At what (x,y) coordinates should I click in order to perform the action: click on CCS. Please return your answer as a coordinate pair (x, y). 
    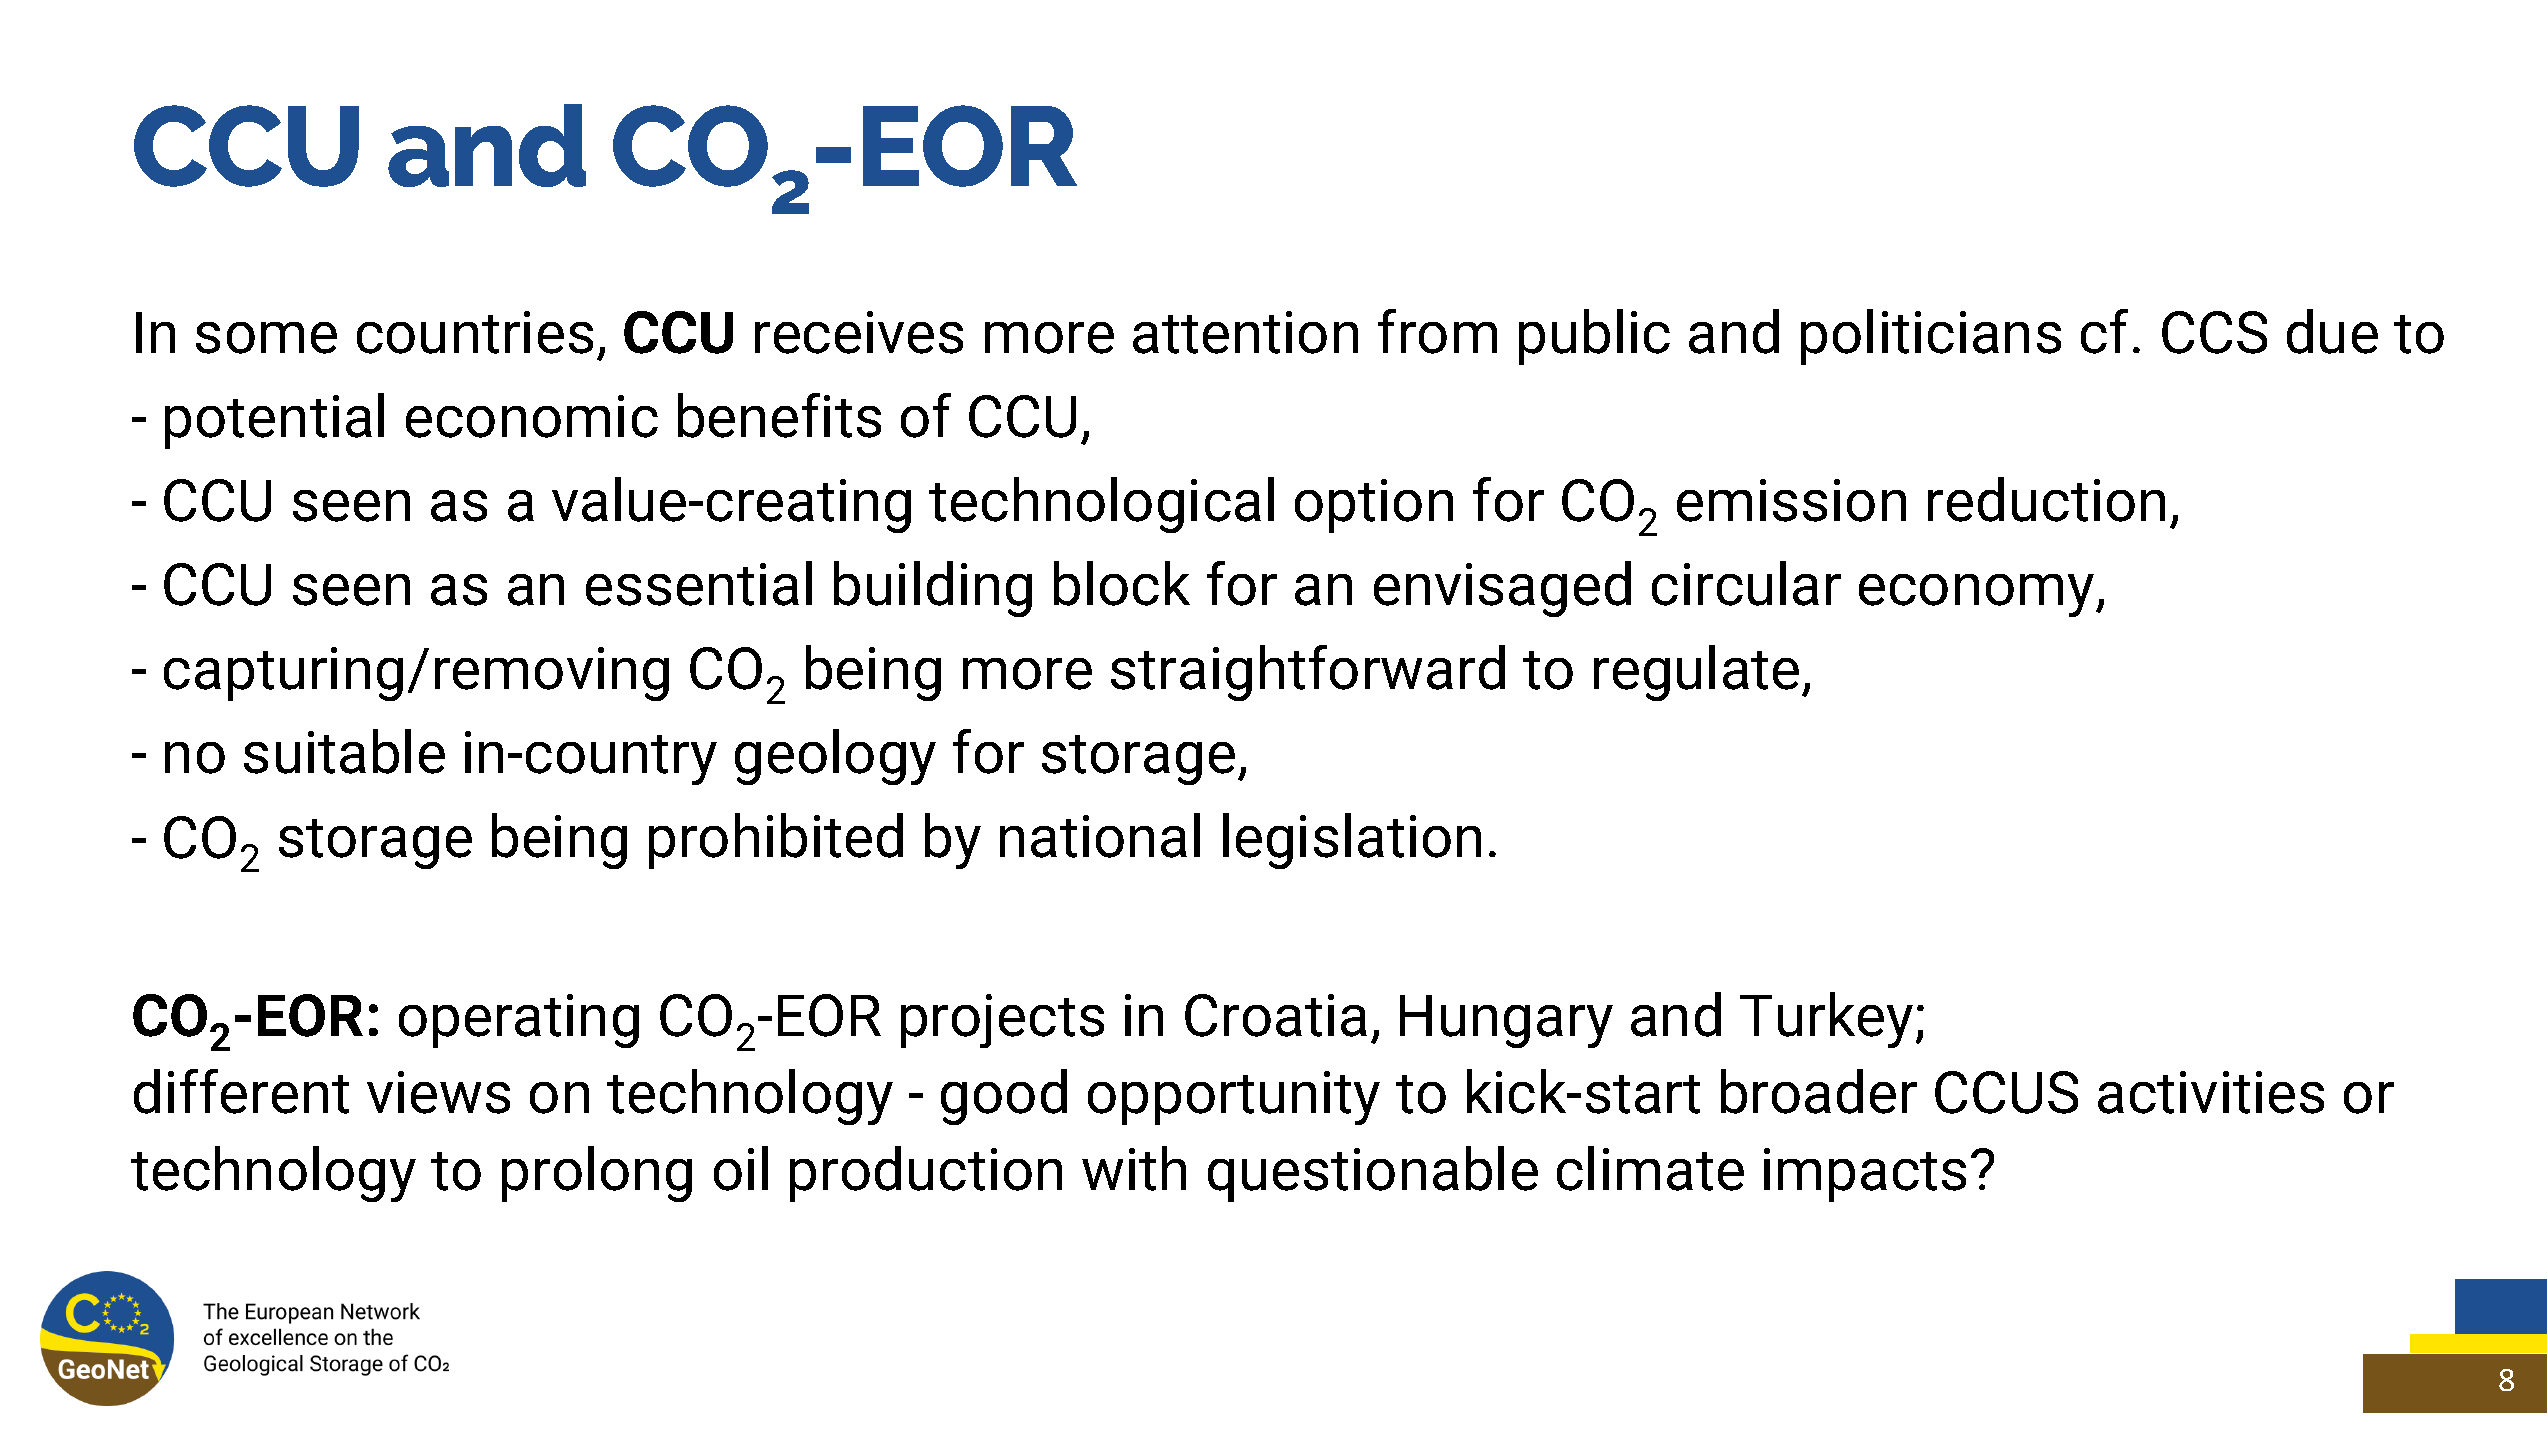
    Looking at the image, I should click on (2214, 332).
